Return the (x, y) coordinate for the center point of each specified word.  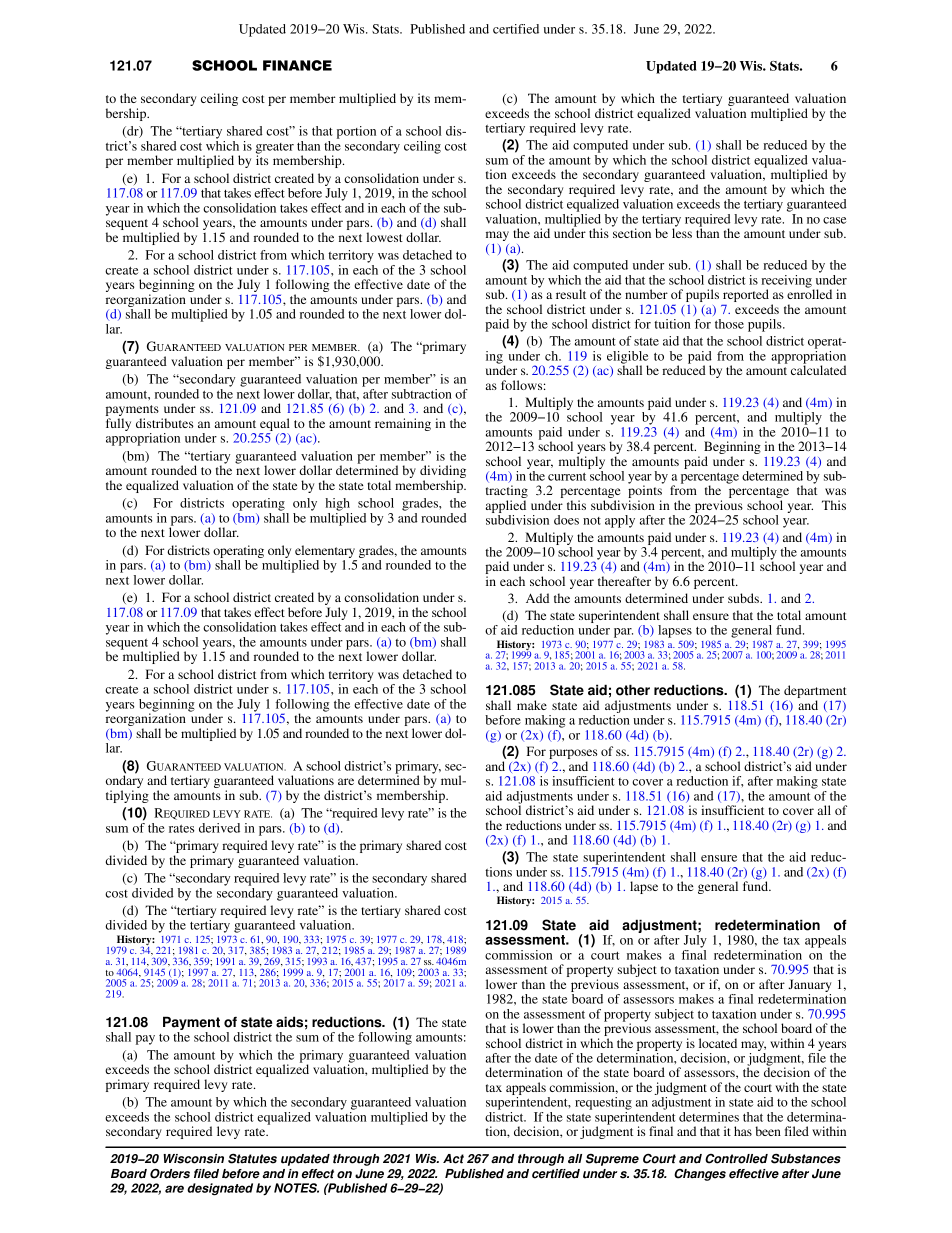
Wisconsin (193, 1159)
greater (275, 149)
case (834, 220)
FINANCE (297, 65)
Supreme (612, 1160)
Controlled (736, 1159)
